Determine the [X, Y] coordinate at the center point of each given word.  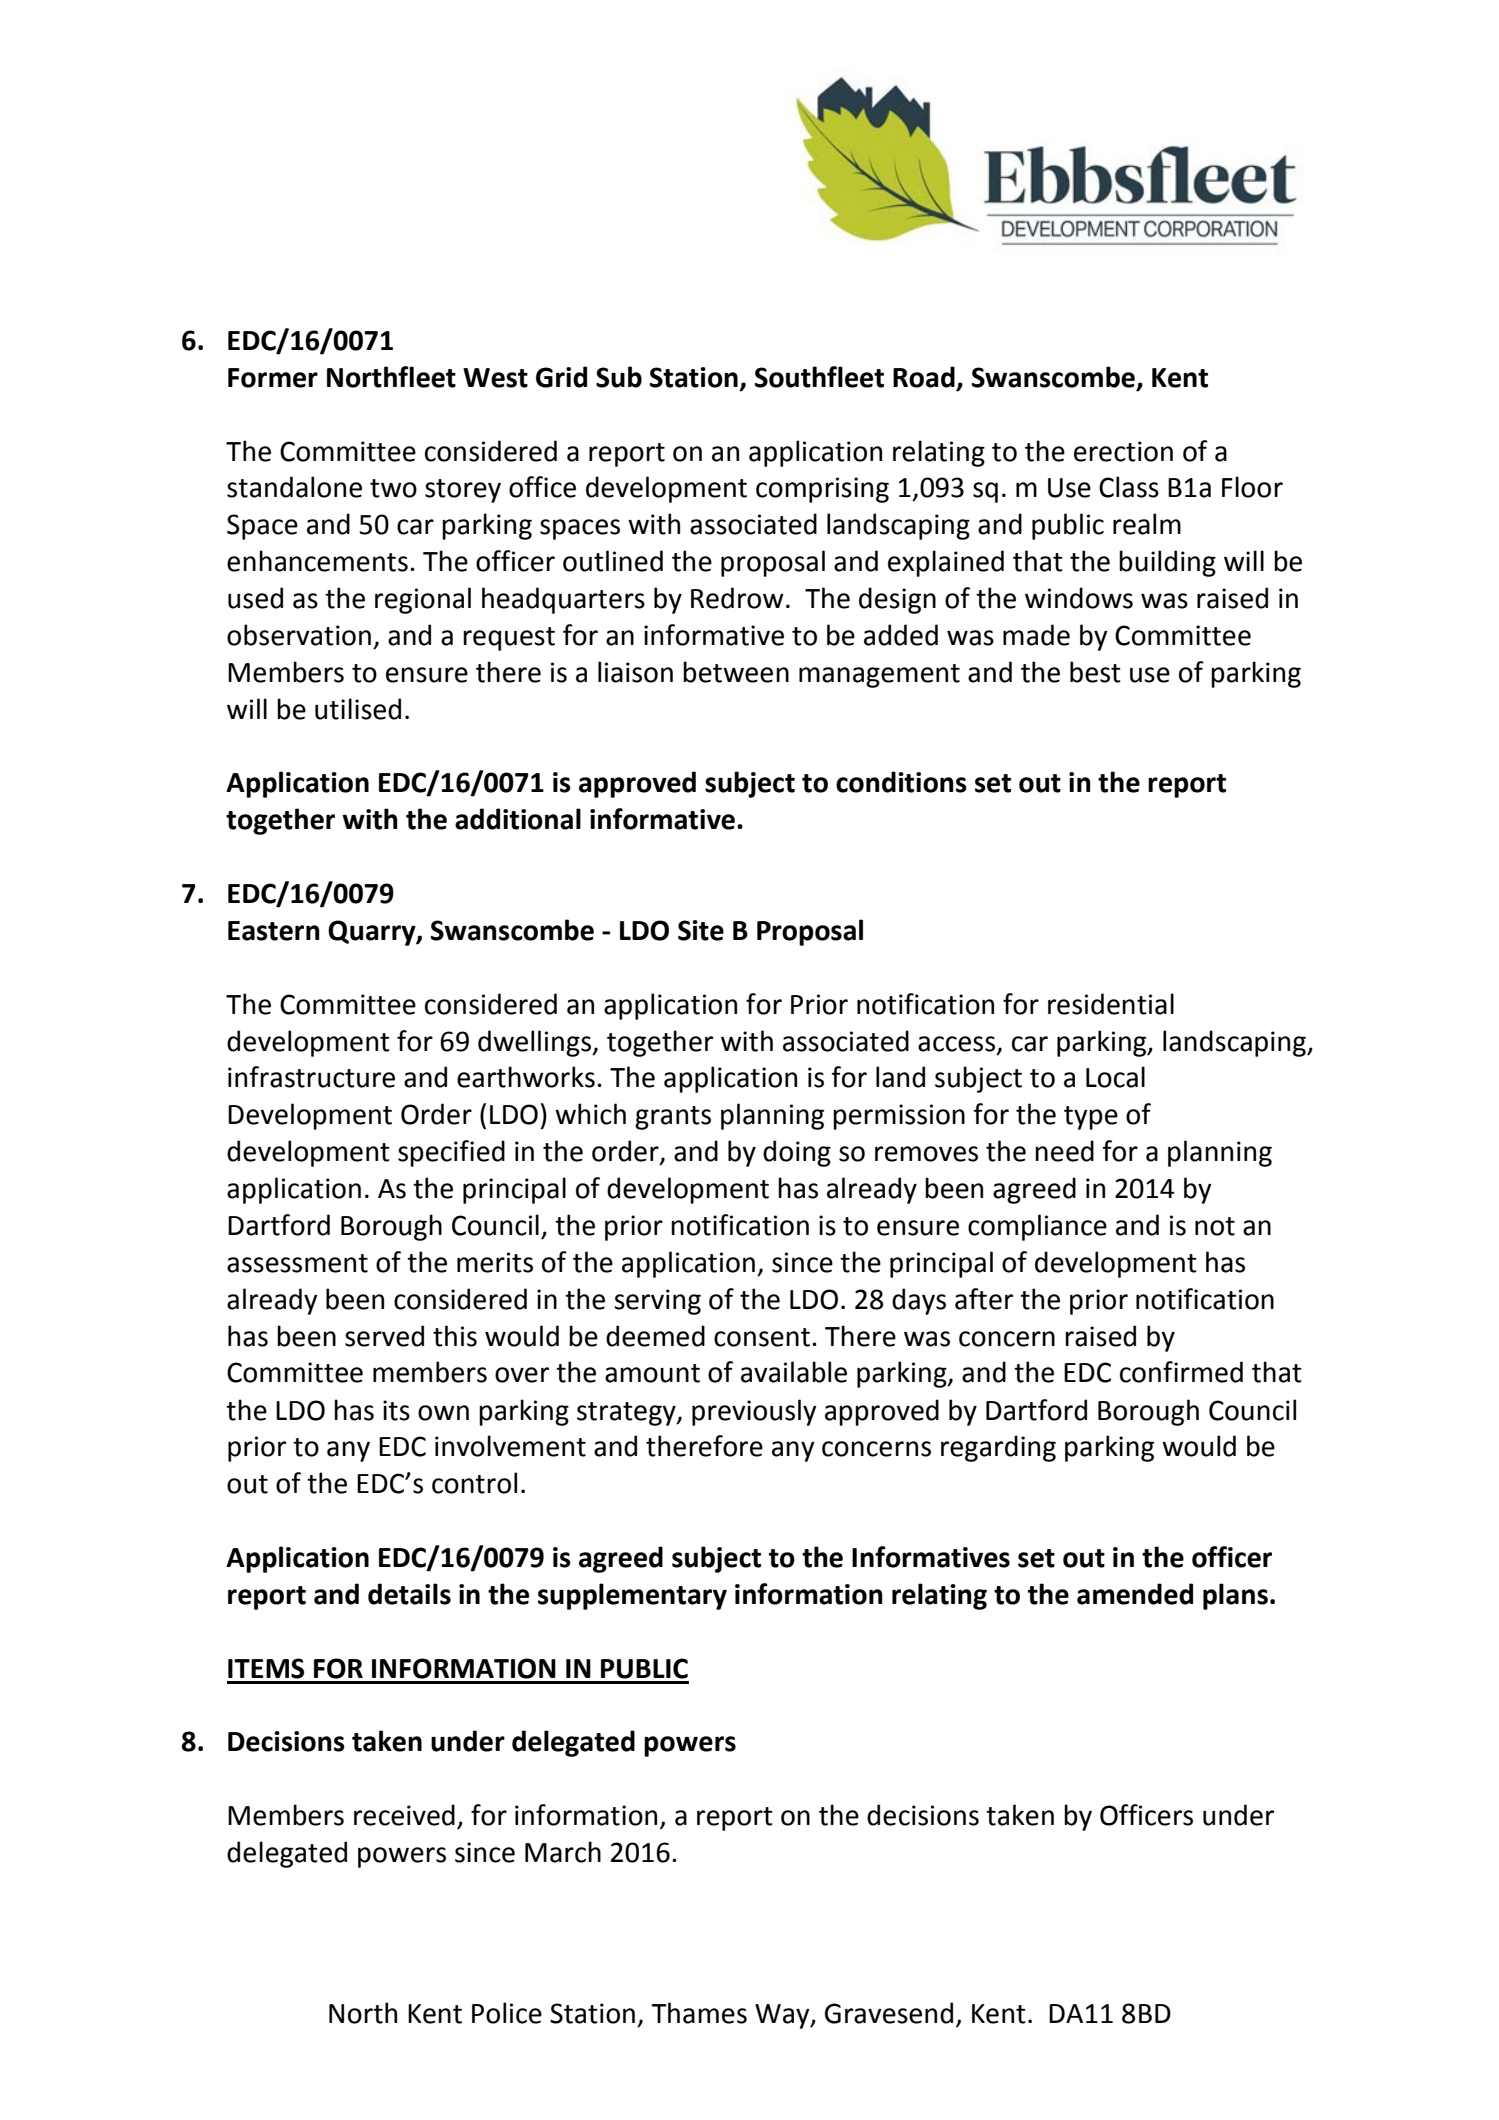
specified [451, 1153]
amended [1135, 1594]
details [409, 1594]
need [1064, 1151]
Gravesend [889, 2013]
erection [1123, 451]
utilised [358, 709]
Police [507, 2013]
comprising [822, 490]
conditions [901, 782]
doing [797, 1153]
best [1095, 672]
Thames [699, 2013]
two [393, 488]
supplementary [632, 1596]
